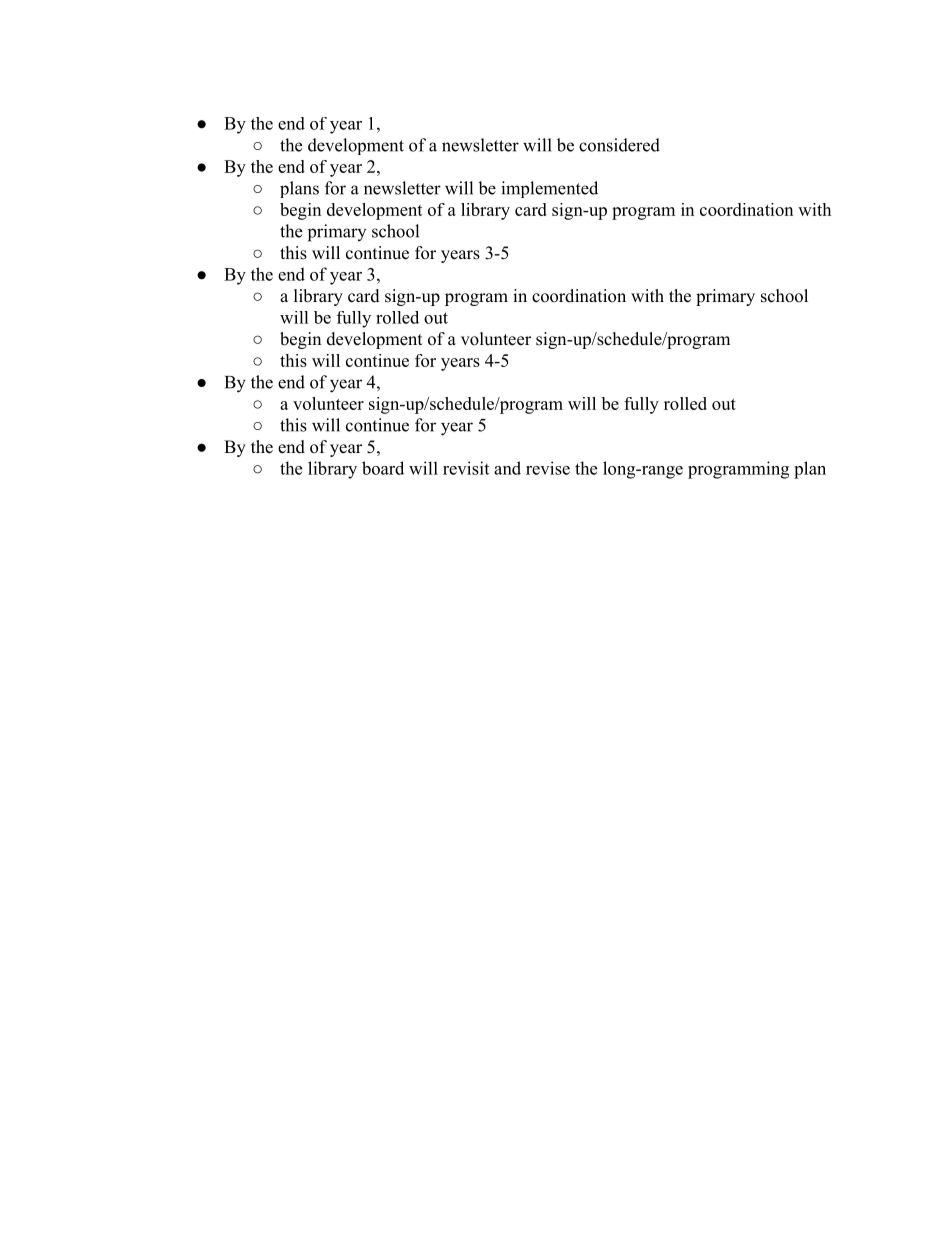  What do you see at coordinates (507, 468) in the screenshot?
I see `and` at bounding box center [507, 468].
